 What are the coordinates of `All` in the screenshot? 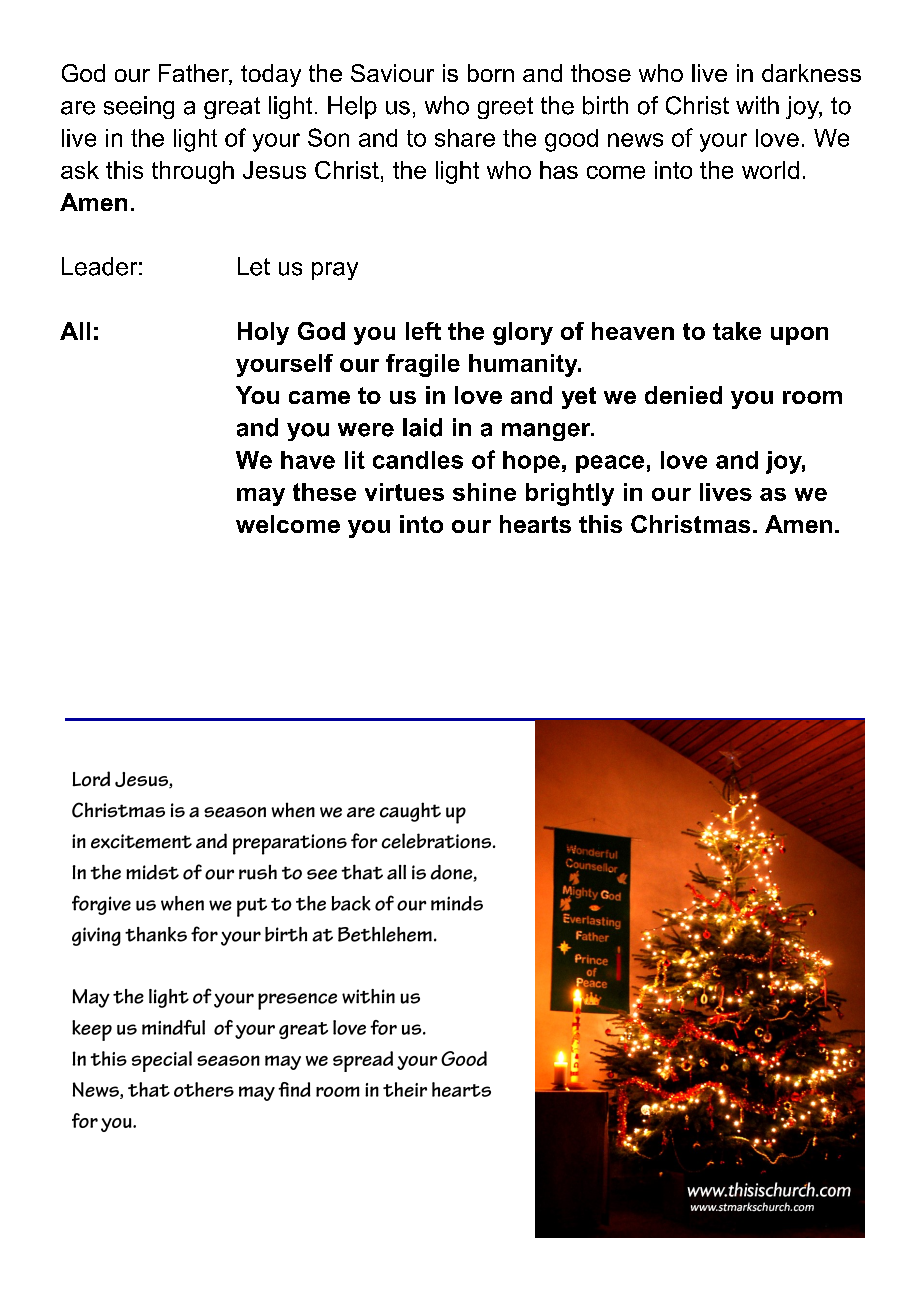 It's located at (75, 331).
